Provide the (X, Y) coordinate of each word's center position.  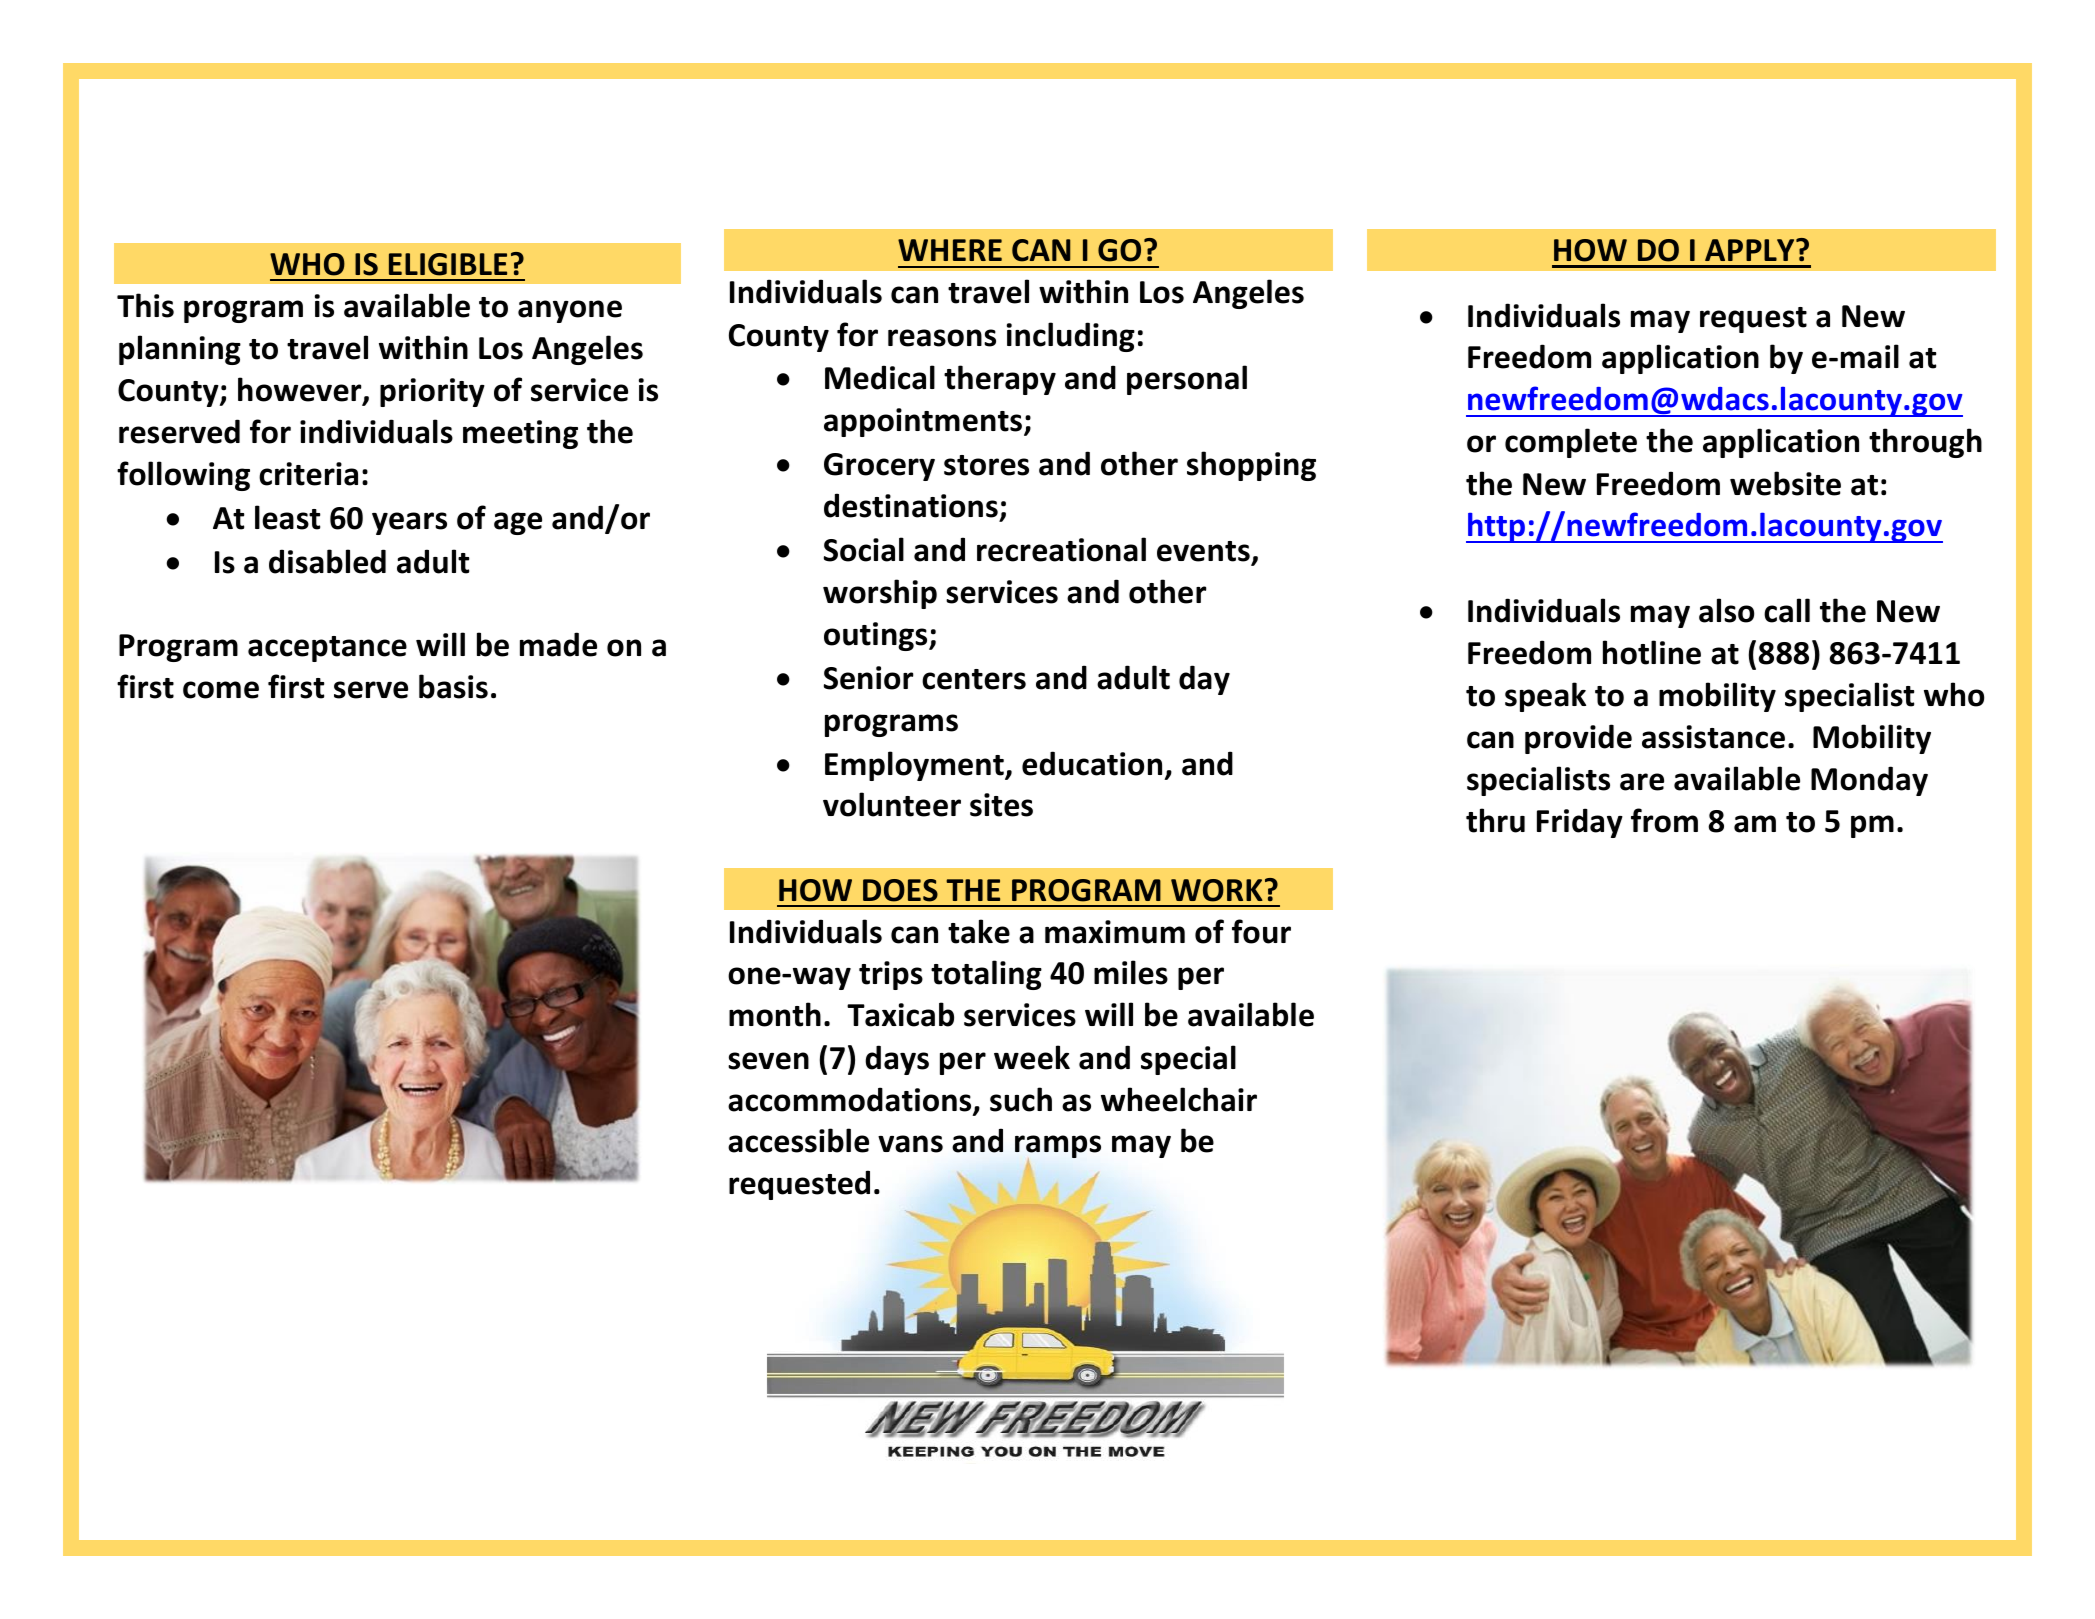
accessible (798, 1140)
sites (1001, 805)
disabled (327, 561)
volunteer (892, 804)
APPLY (1751, 250)
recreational (1061, 549)
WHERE (950, 250)
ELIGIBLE (448, 264)
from (1664, 820)
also (1726, 610)
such (1021, 1099)
